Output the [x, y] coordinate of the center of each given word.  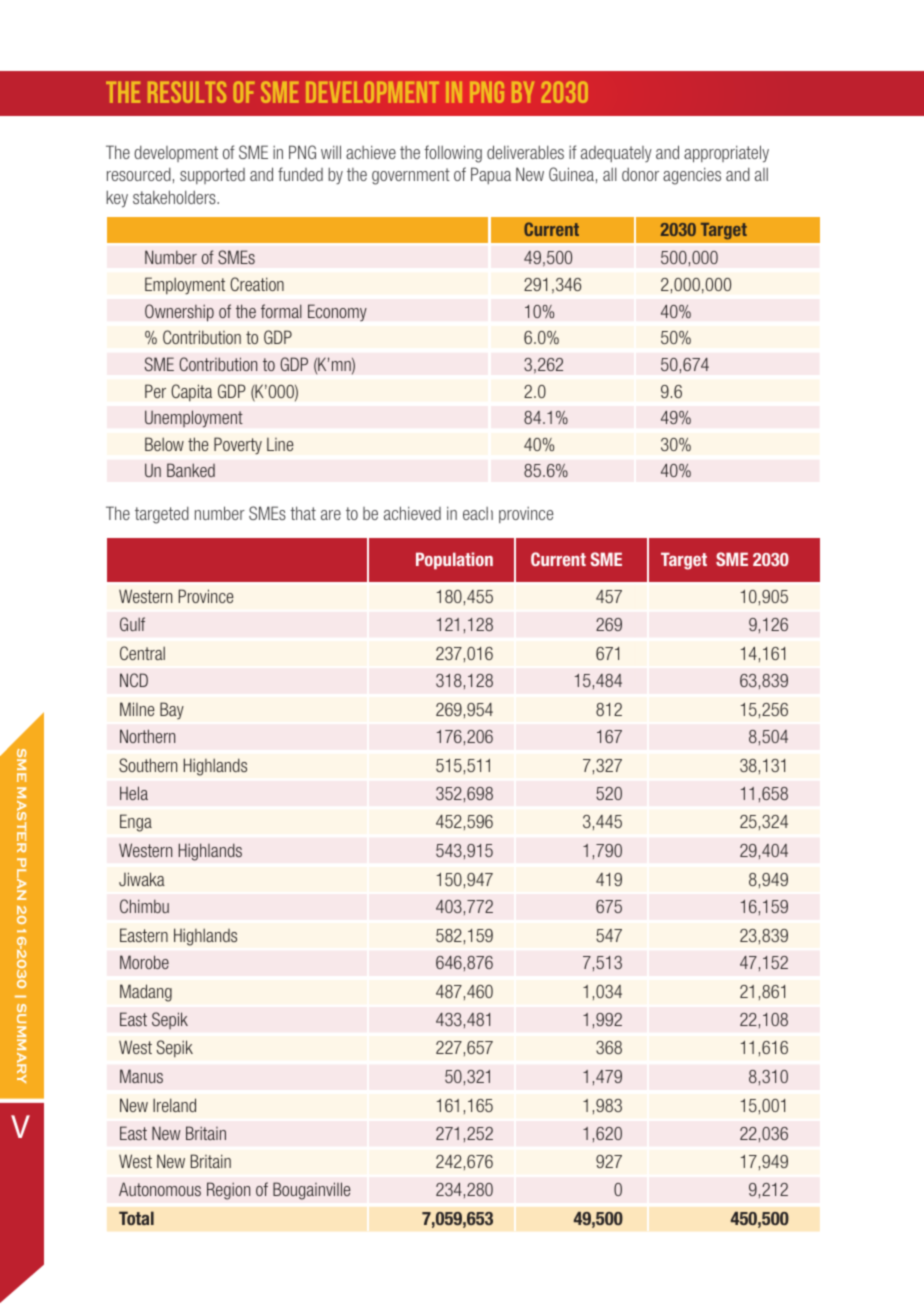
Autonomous [160, 1189]
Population [454, 560]
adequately [616, 154]
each [478, 513]
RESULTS [187, 92]
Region [228, 1191]
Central [142, 653]
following [453, 154]
